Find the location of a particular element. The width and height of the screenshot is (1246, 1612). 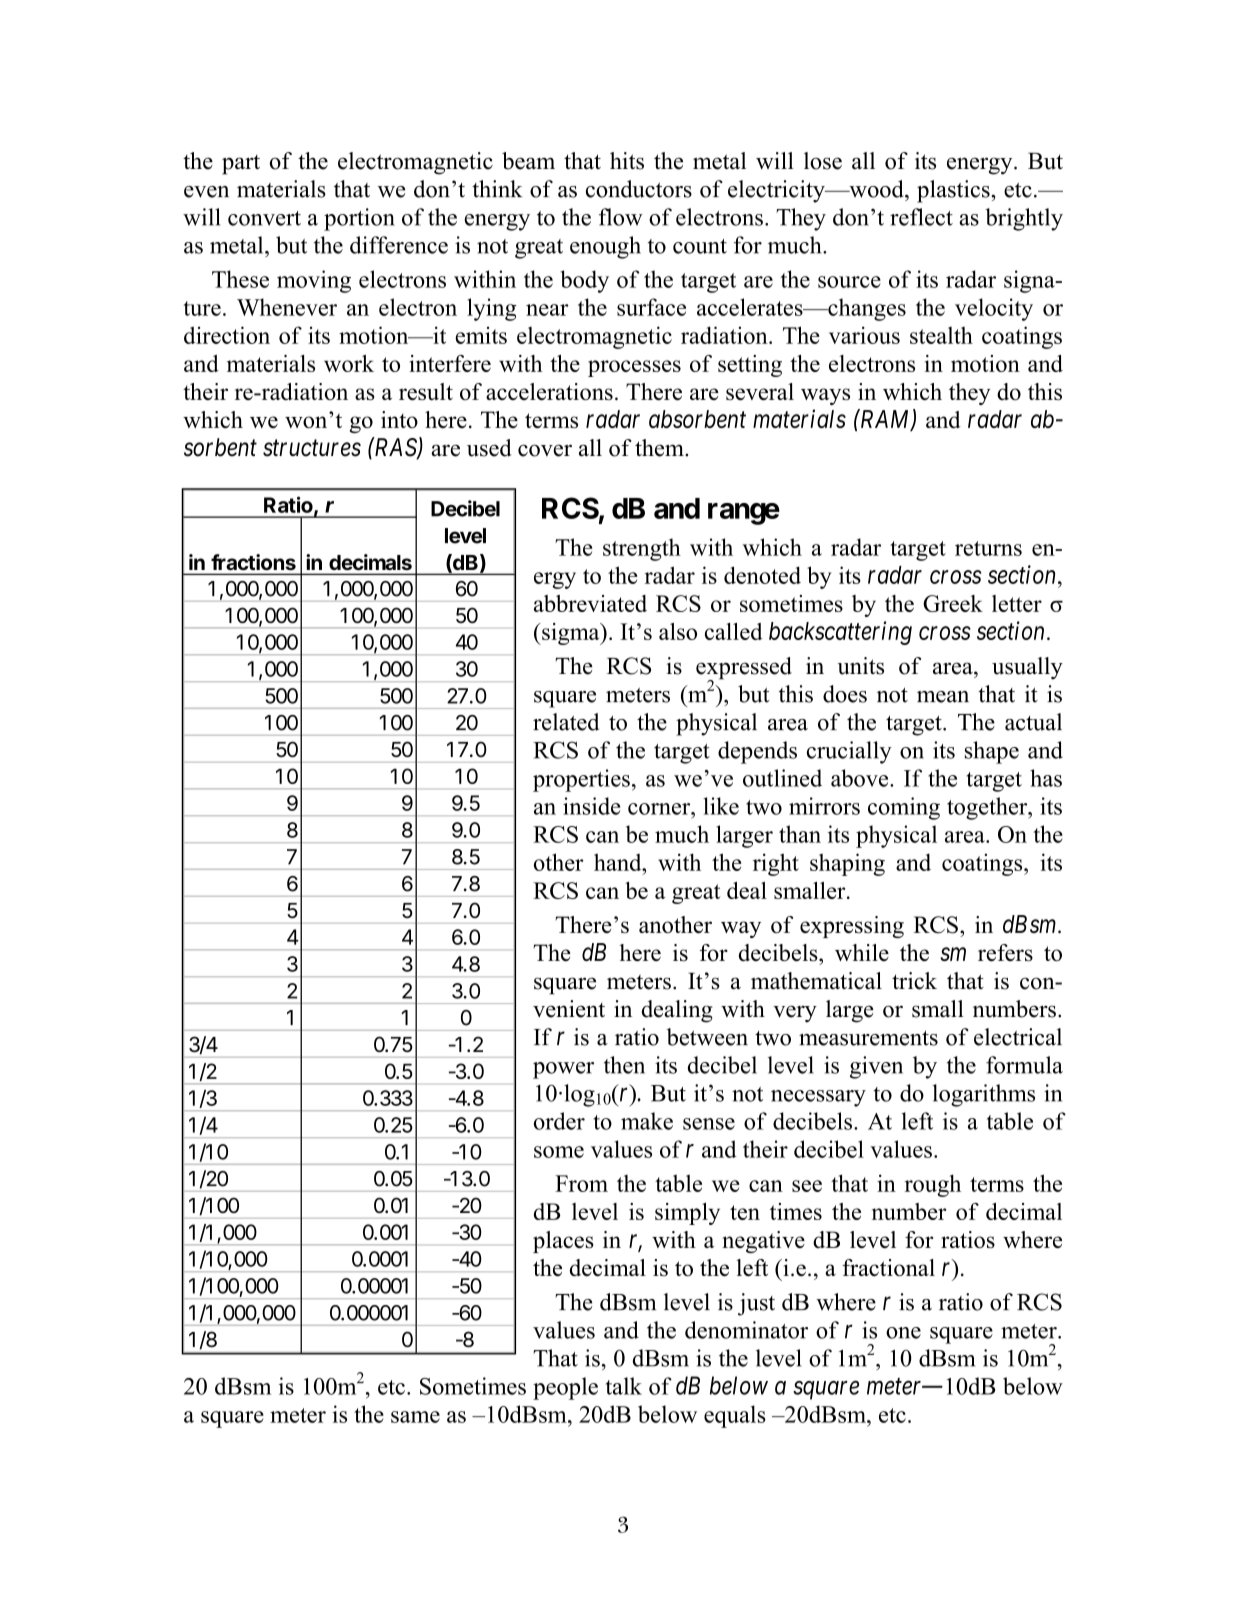

same is located at coordinates (415, 1417).
